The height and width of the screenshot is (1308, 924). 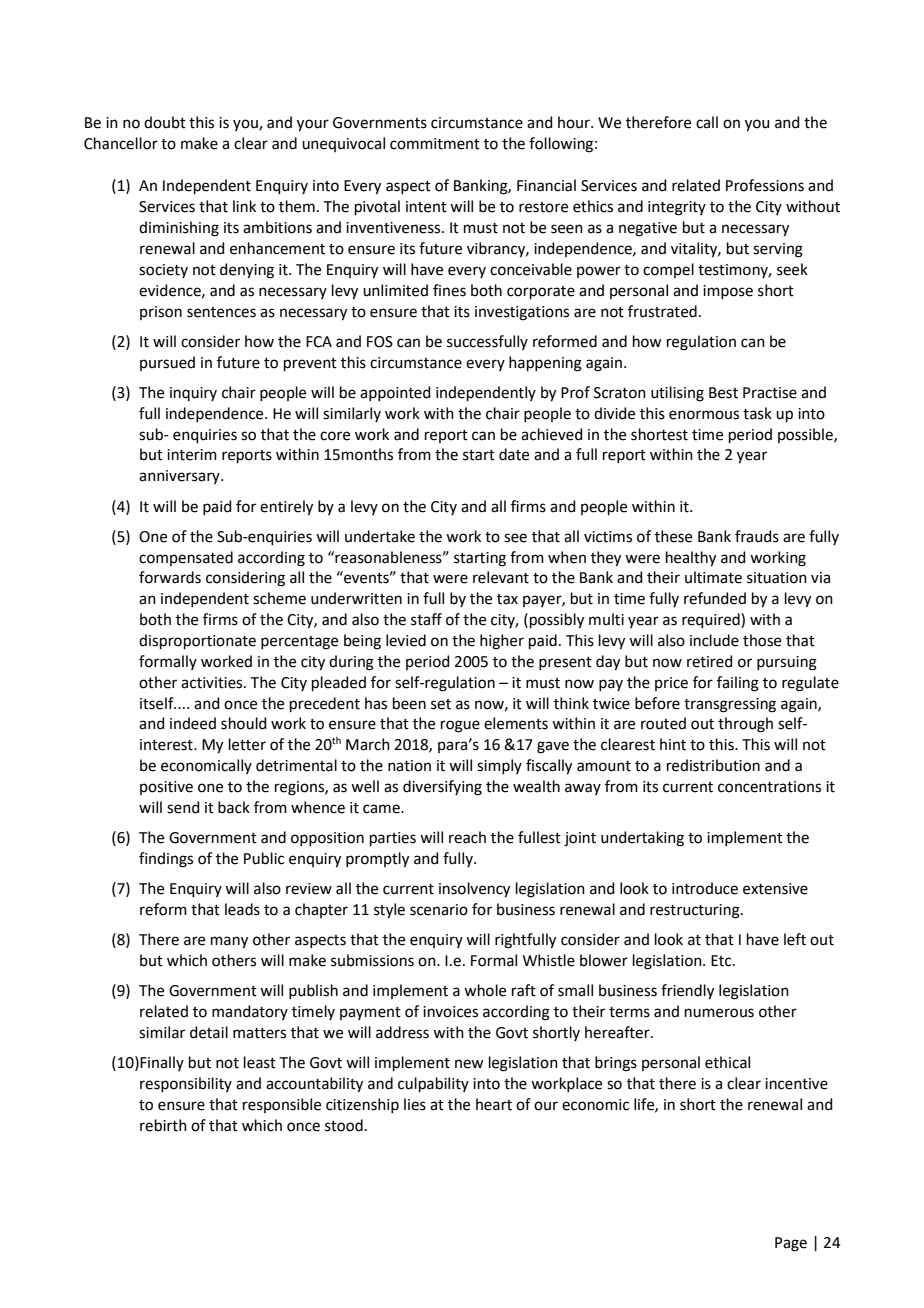 What do you see at coordinates (494, 1104) in the screenshot?
I see `heart` at bounding box center [494, 1104].
